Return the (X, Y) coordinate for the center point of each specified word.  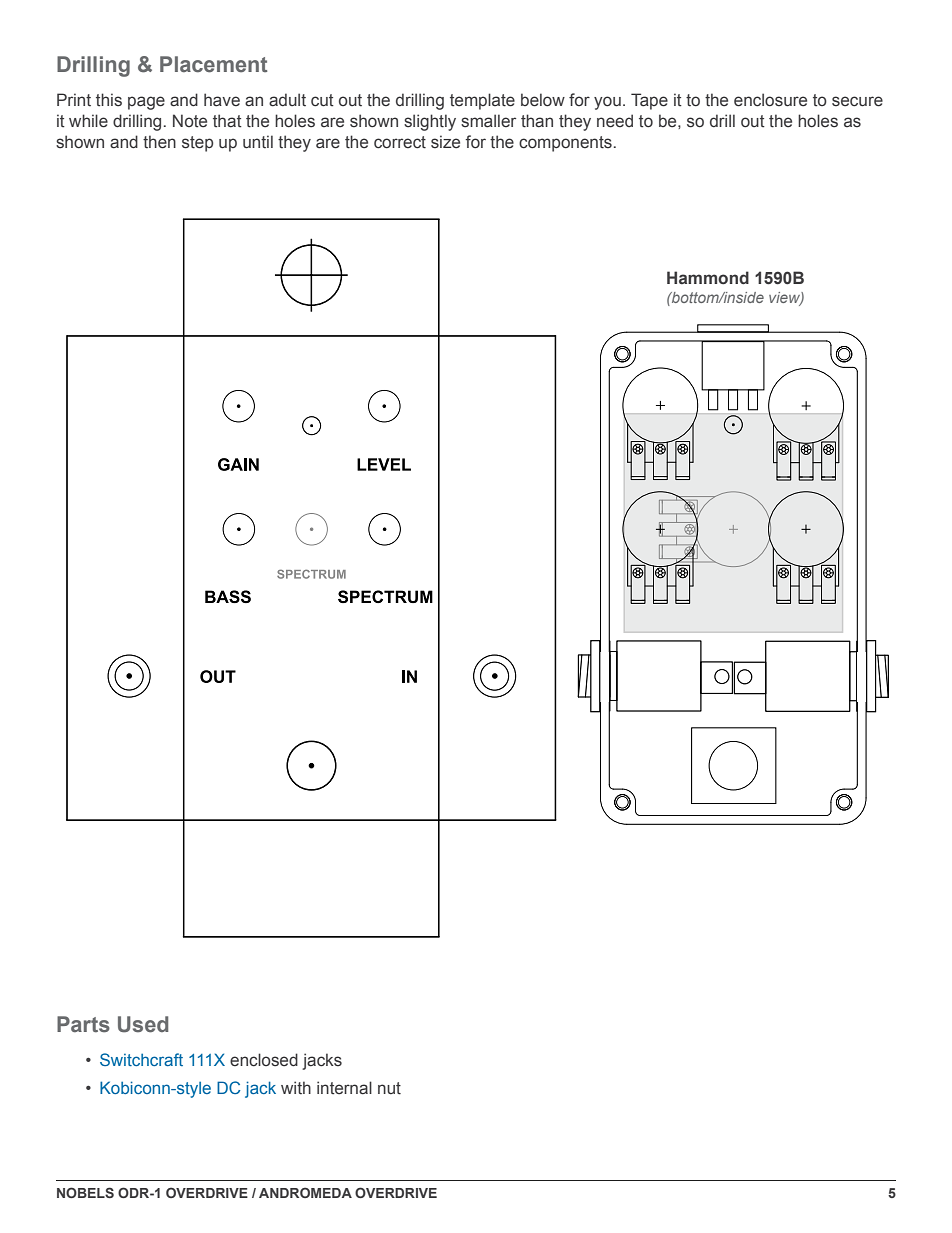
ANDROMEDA (305, 1192)
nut (389, 1088)
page (146, 103)
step (197, 144)
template (482, 101)
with (296, 1088)
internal (344, 1088)
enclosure (770, 100)
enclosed (264, 1060)
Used (143, 1024)
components (565, 144)
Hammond (708, 278)
